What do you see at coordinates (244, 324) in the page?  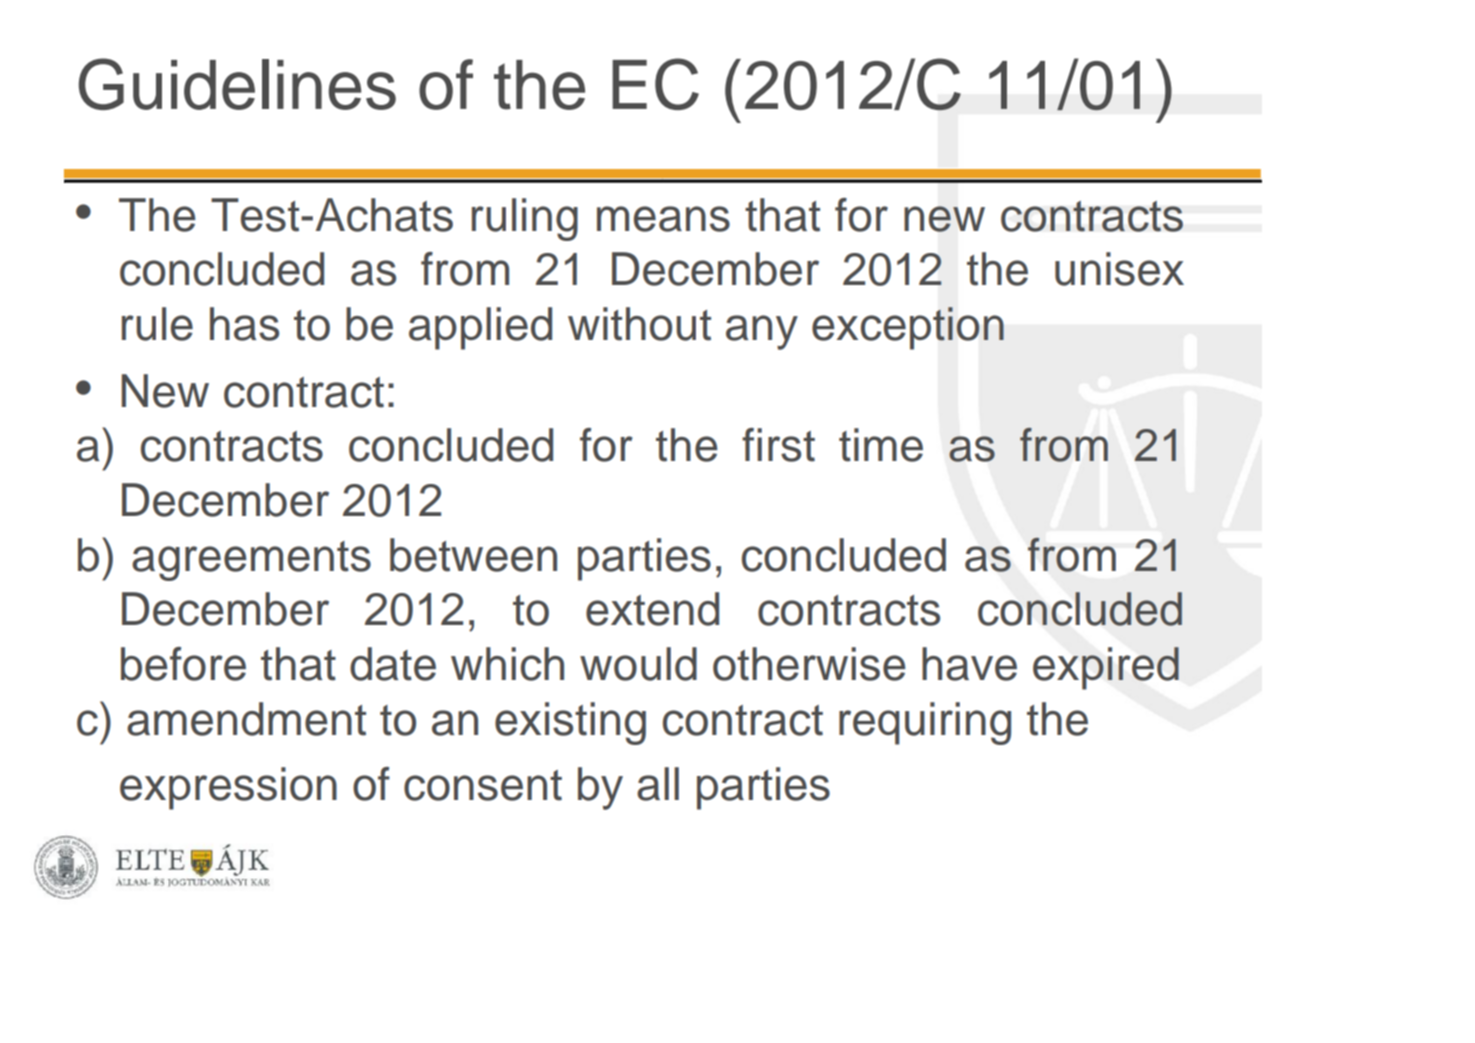 I see `has` at bounding box center [244, 324].
